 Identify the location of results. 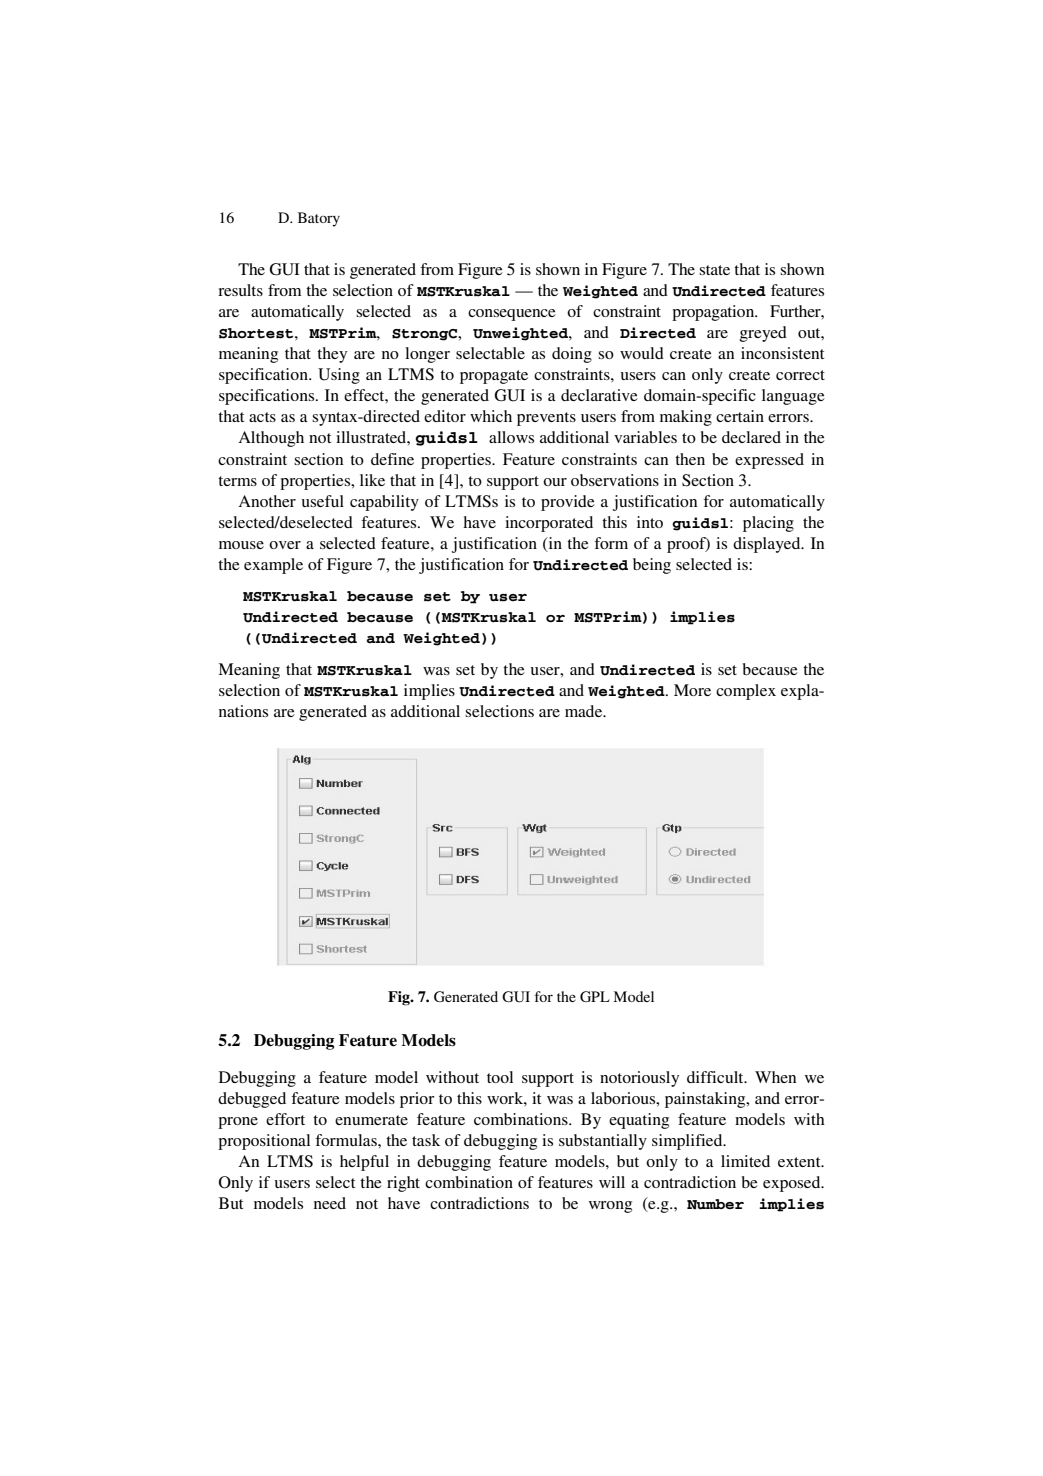
(240, 290).
